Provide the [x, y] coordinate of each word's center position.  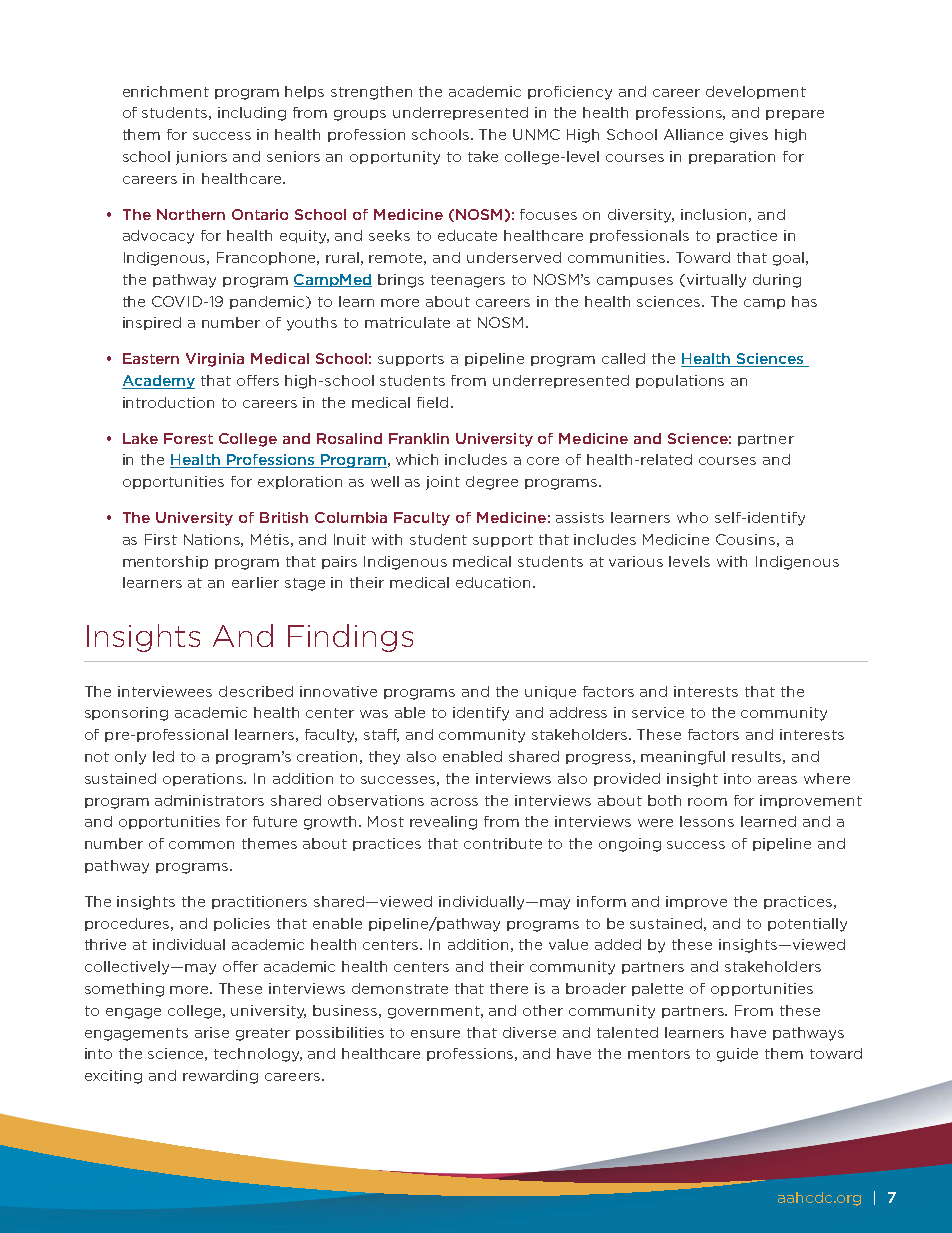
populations [680, 381]
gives [749, 136]
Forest [188, 438]
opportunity [395, 158]
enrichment [166, 91]
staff [381, 735]
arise [212, 1032]
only [130, 758]
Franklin [419, 438]
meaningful [683, 758]
